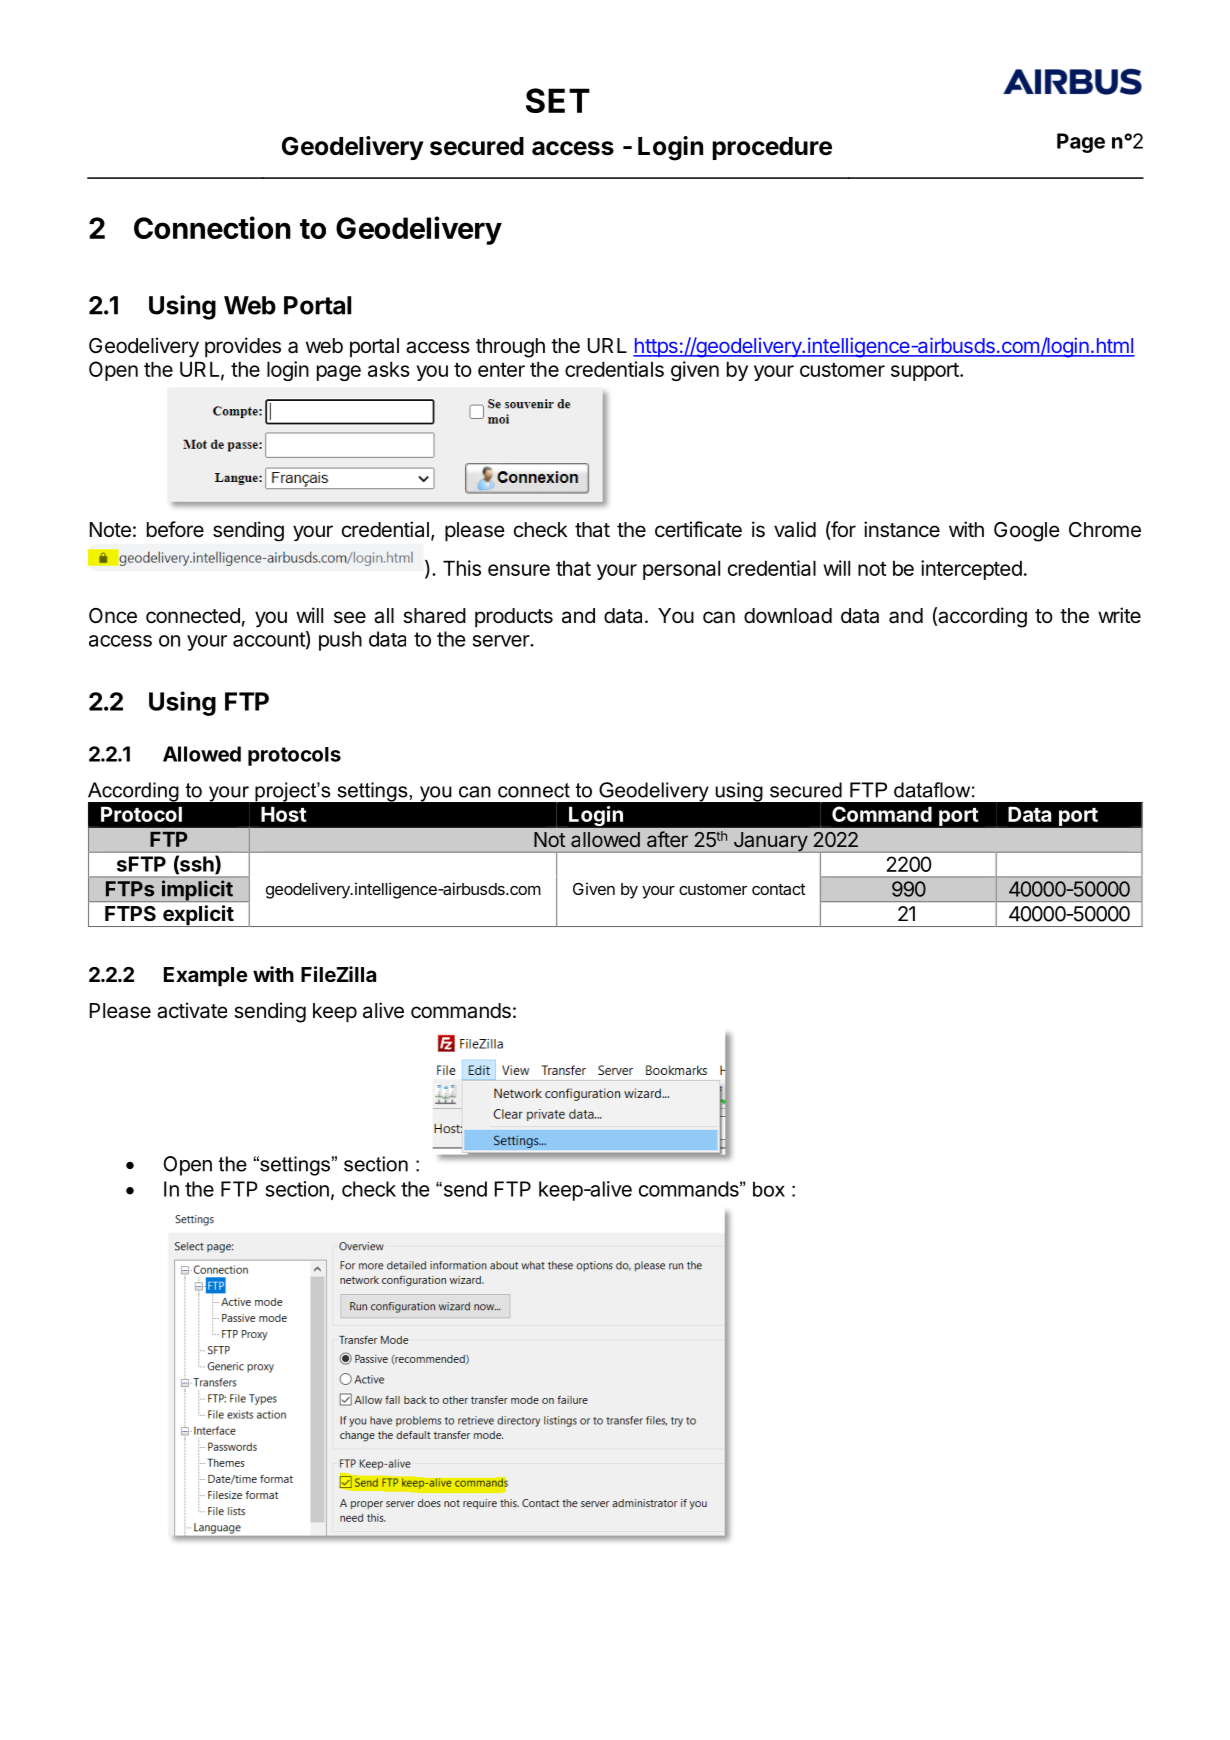  Describe the element at coordinates (1027, 532) in the image. I see `Google` at that location.
